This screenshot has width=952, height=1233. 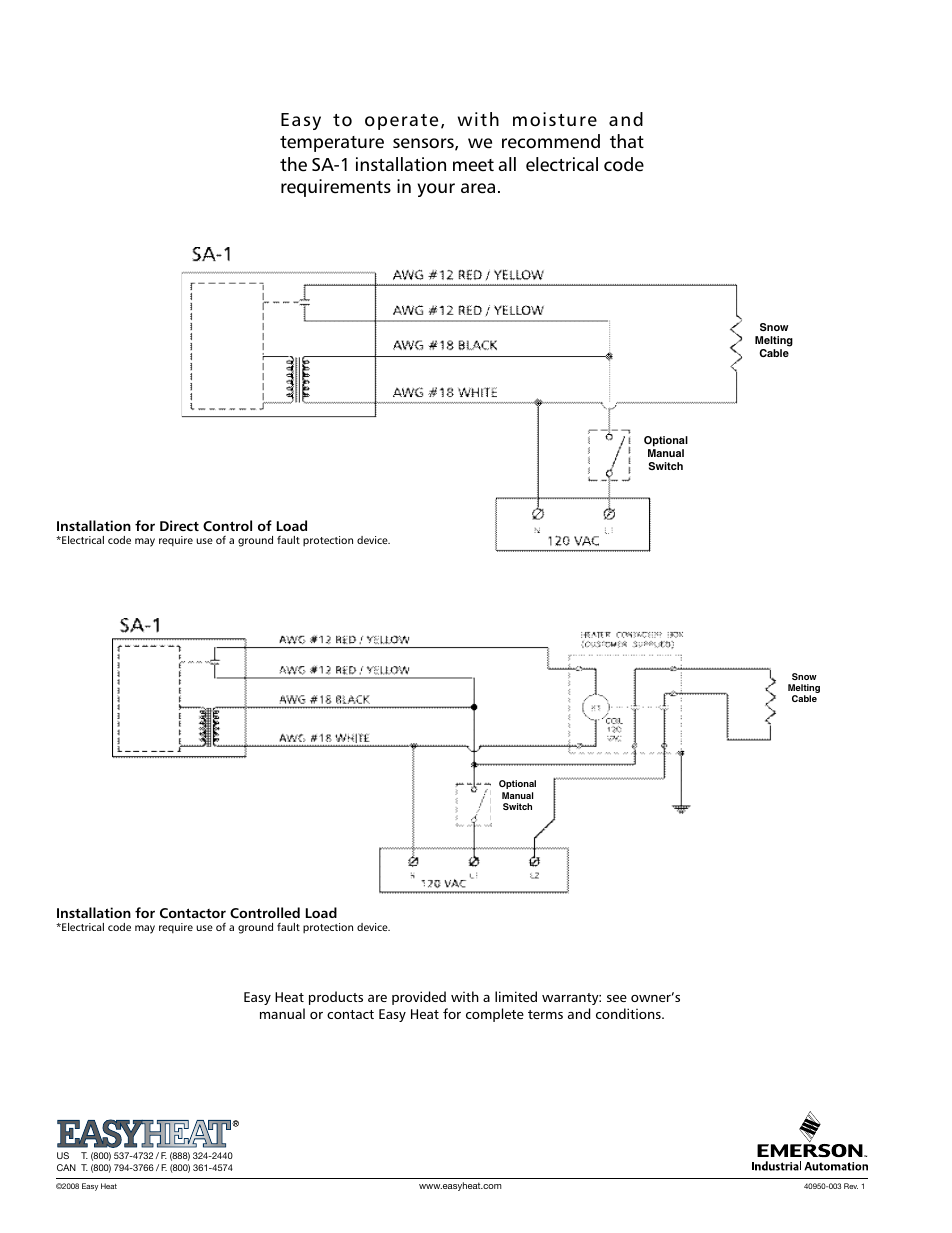 I want to click on see, so click(x=617, y=998).
